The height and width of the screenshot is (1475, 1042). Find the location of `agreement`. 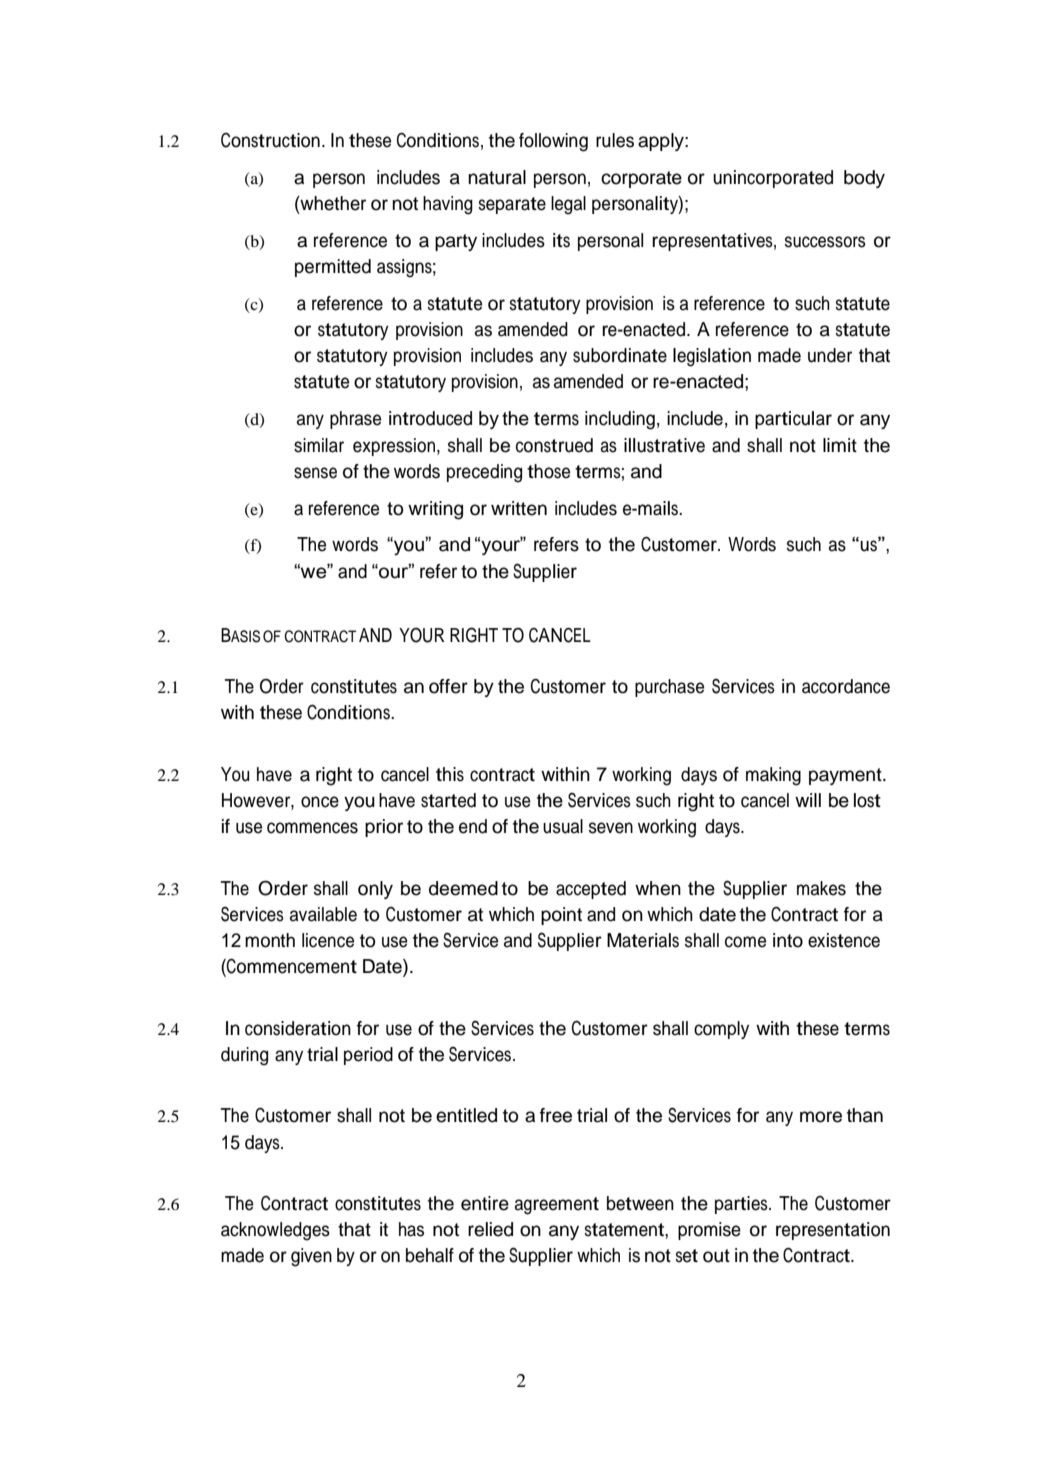

agreement is located at coordinates (557, 1206).
